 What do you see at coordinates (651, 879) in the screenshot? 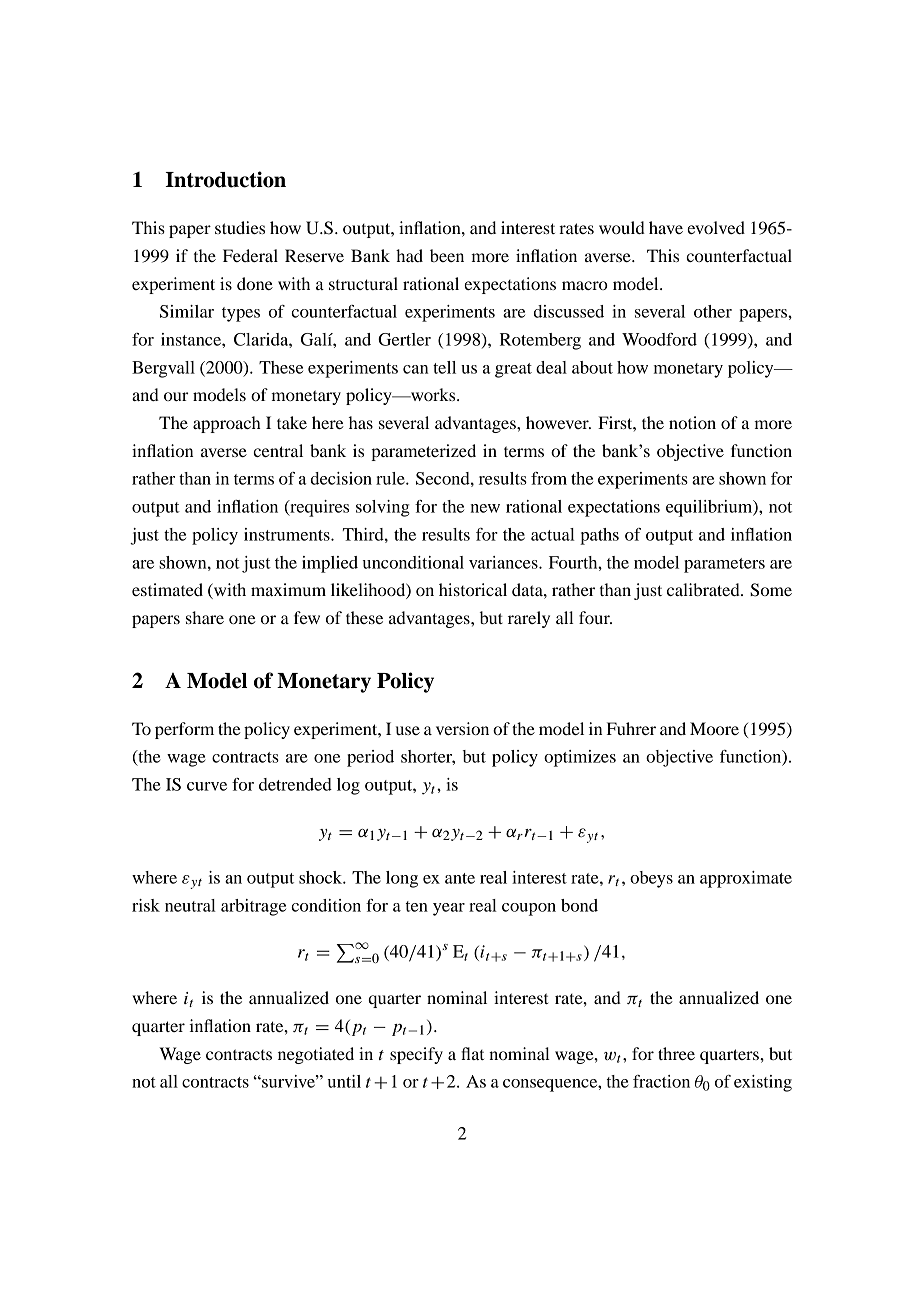
I see `obeys` at bounding box center [651, 879].
